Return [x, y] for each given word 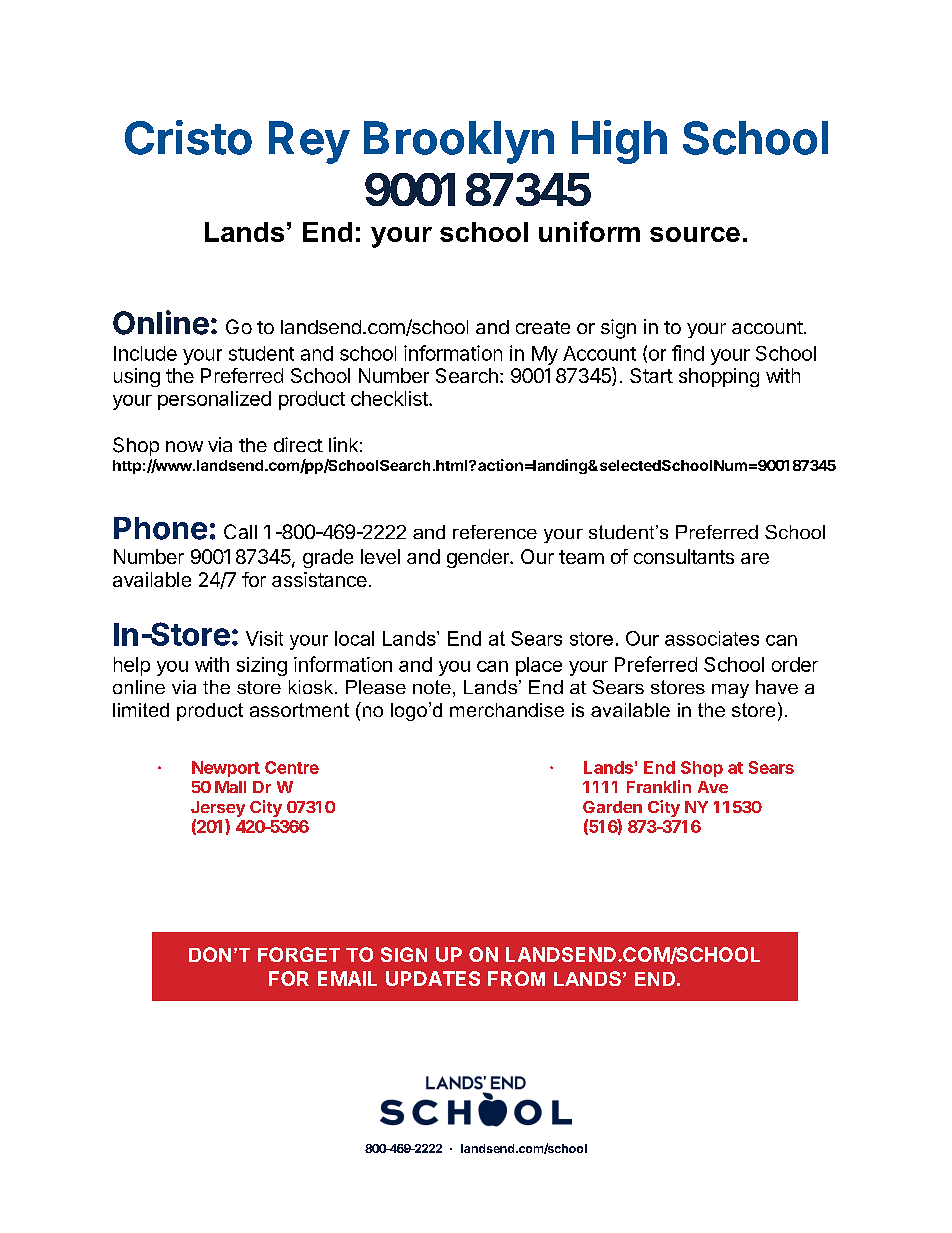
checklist [390, 398]
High [619, 142]
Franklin [659, 786]
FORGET [299, 954]
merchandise [507, 710]
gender [479, 558]
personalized [214, 400]
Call [240, 531]
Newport [226, 769]
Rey [309, 142]
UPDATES [433, 978]
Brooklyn [459, 142]
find [688, 353]
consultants [684, 556]
